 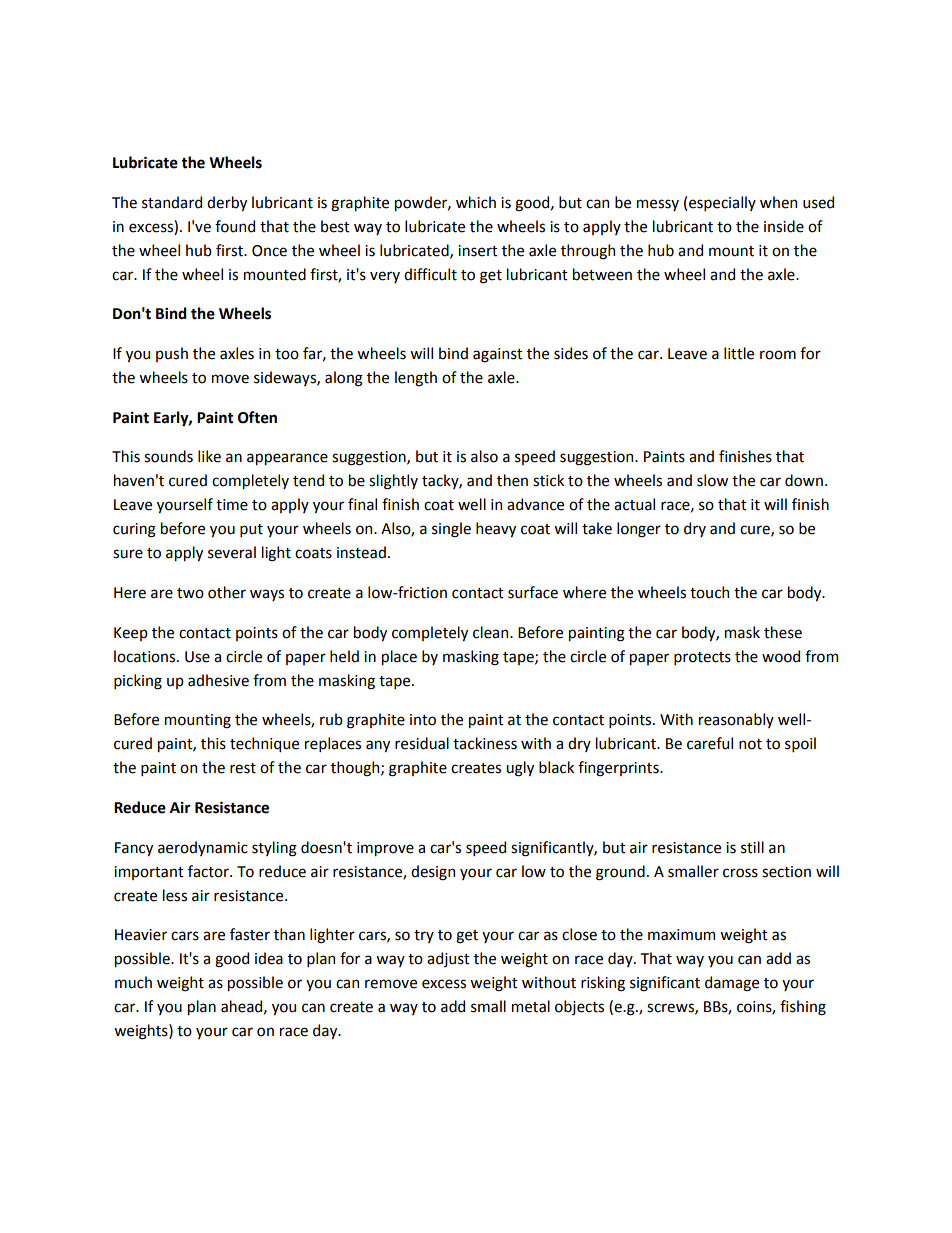 What do you see at coordinates (448, 959) in the screenshot?
I see `adjust` at bounding box center [448, 959].
